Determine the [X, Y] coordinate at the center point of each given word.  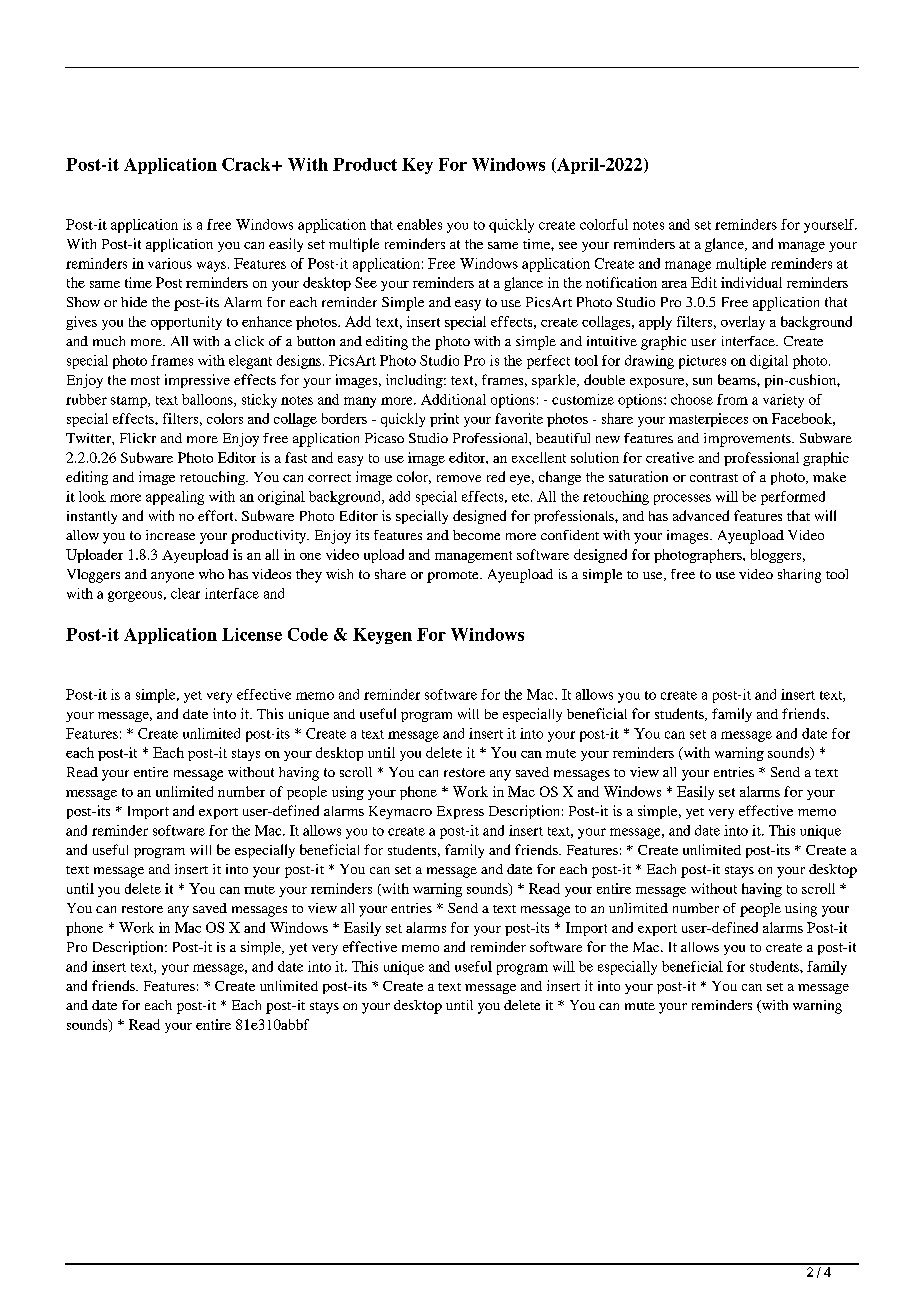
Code [308, 634]
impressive [197, 381]
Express [460, 812]
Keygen [382, 636]
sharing [799, 576]
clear [185, 593]
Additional [453, 399]
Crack [247, 164]
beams [738, 379]
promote [454, 577]
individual [751, 282]
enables [419, 224]
